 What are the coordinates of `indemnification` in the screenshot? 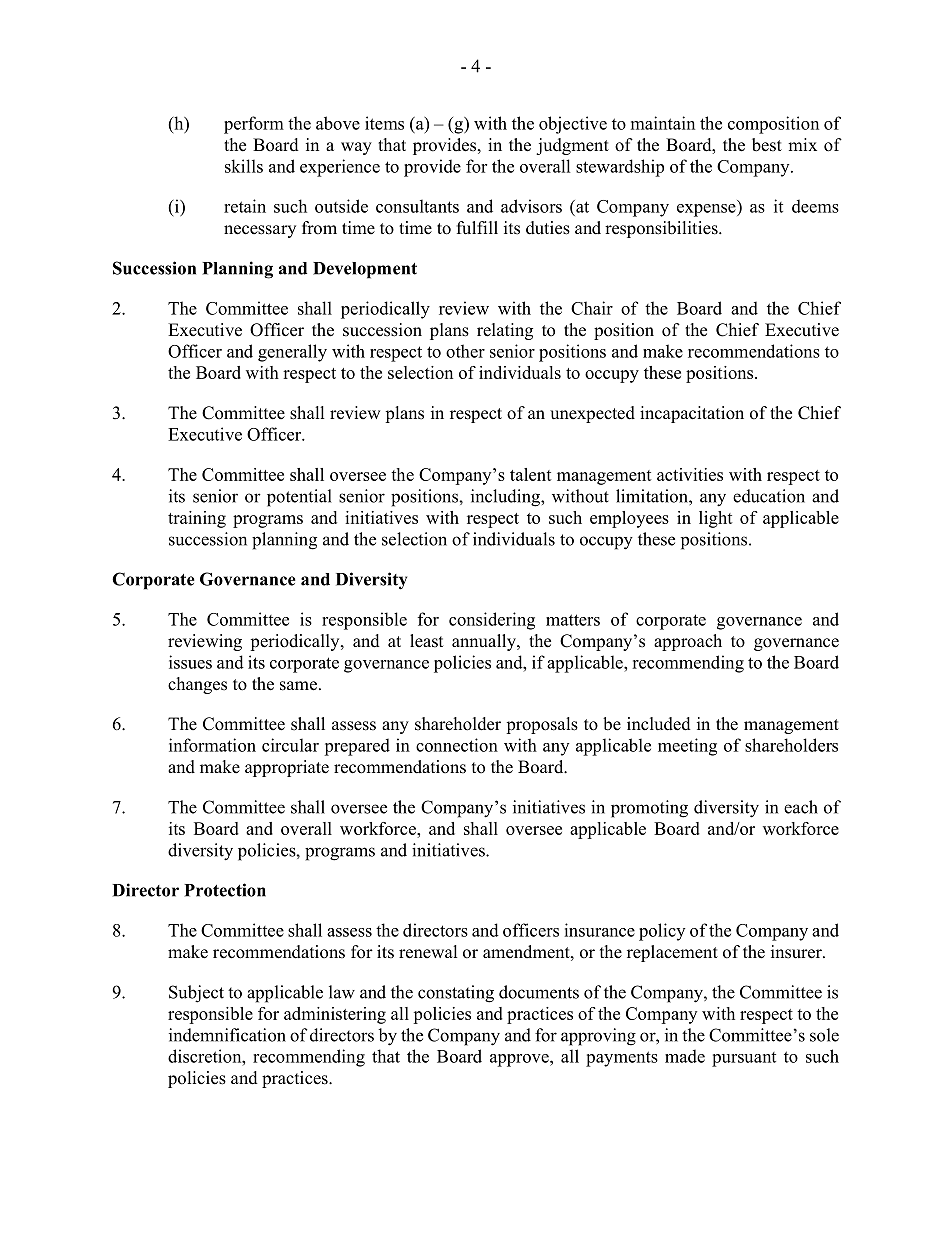 It's located at (227, 1035).
